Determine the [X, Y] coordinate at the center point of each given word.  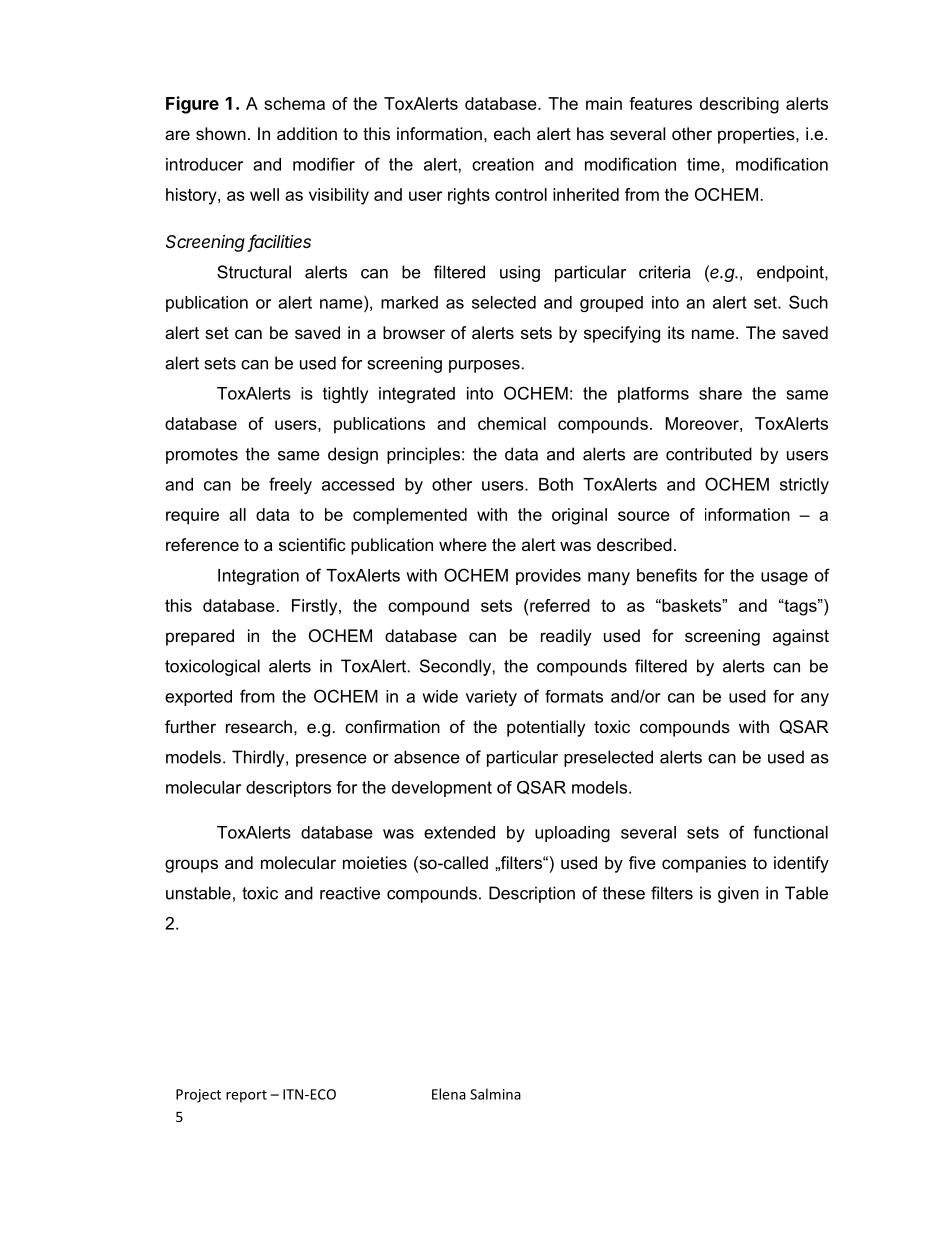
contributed [709, 454]
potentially [546, 728]
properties [757, 135]
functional [790, 832]
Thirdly [259, 758]
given [738, 894]
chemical [512, 423]
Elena [449, 1094]
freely [290, 485]
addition [307, 133]
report [246, 1096]
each [512, 133]
